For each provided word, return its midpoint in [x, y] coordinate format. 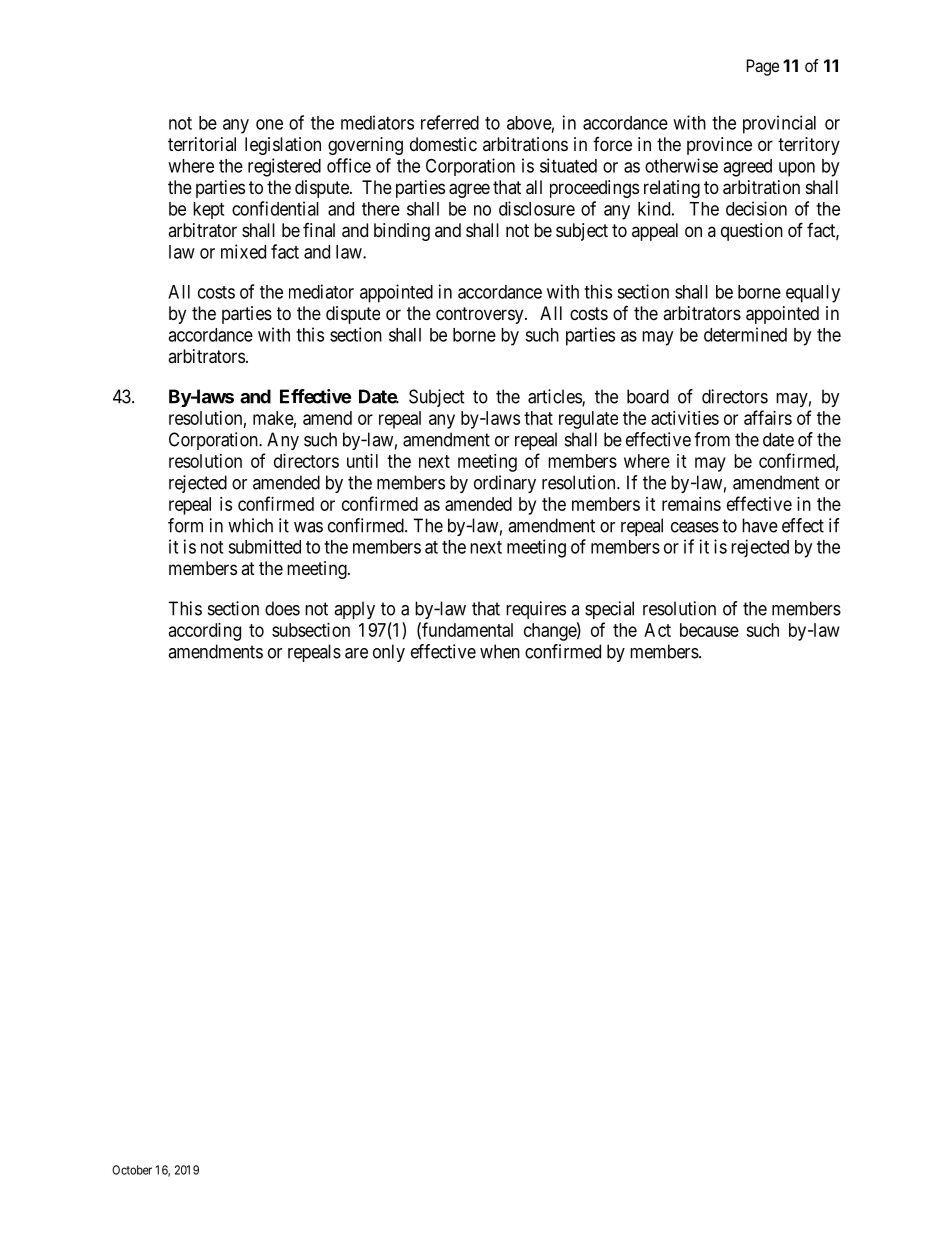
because [709, 630]
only [389, 653]
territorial [202, 144]
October [132, 1170]
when [500, 651]
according [205, 632]
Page [763, 67]
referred [450, 122]
